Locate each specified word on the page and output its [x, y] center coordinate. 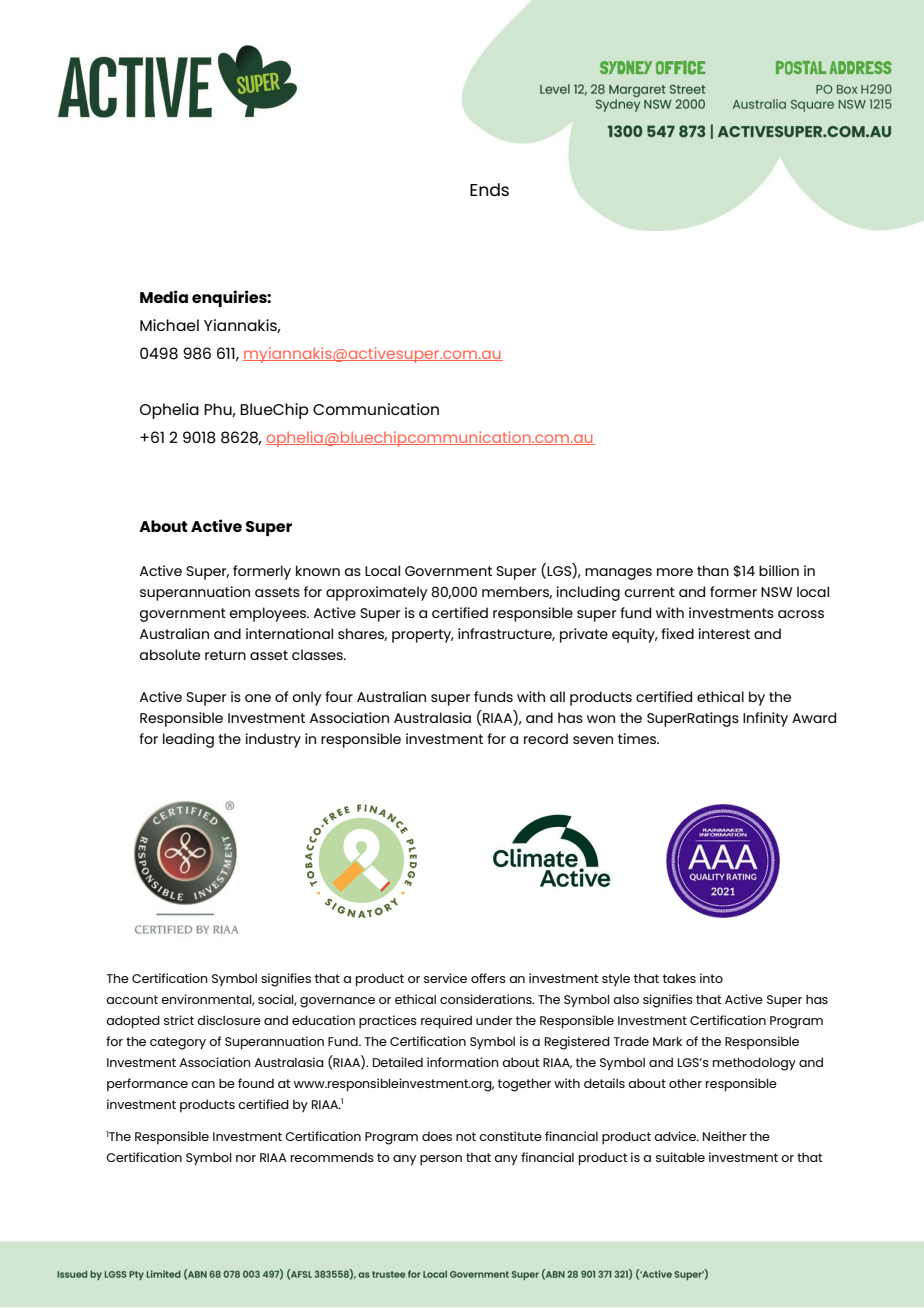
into [711, 978]
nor [246, 1158]
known [318, 570]
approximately [377, 593]
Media [164, 296]
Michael [169, 325]
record [546, 738]
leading [188, 740]
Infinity [765, 719]
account [132, 999]
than [713, 570]
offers [488, 978]
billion [779, 570]
